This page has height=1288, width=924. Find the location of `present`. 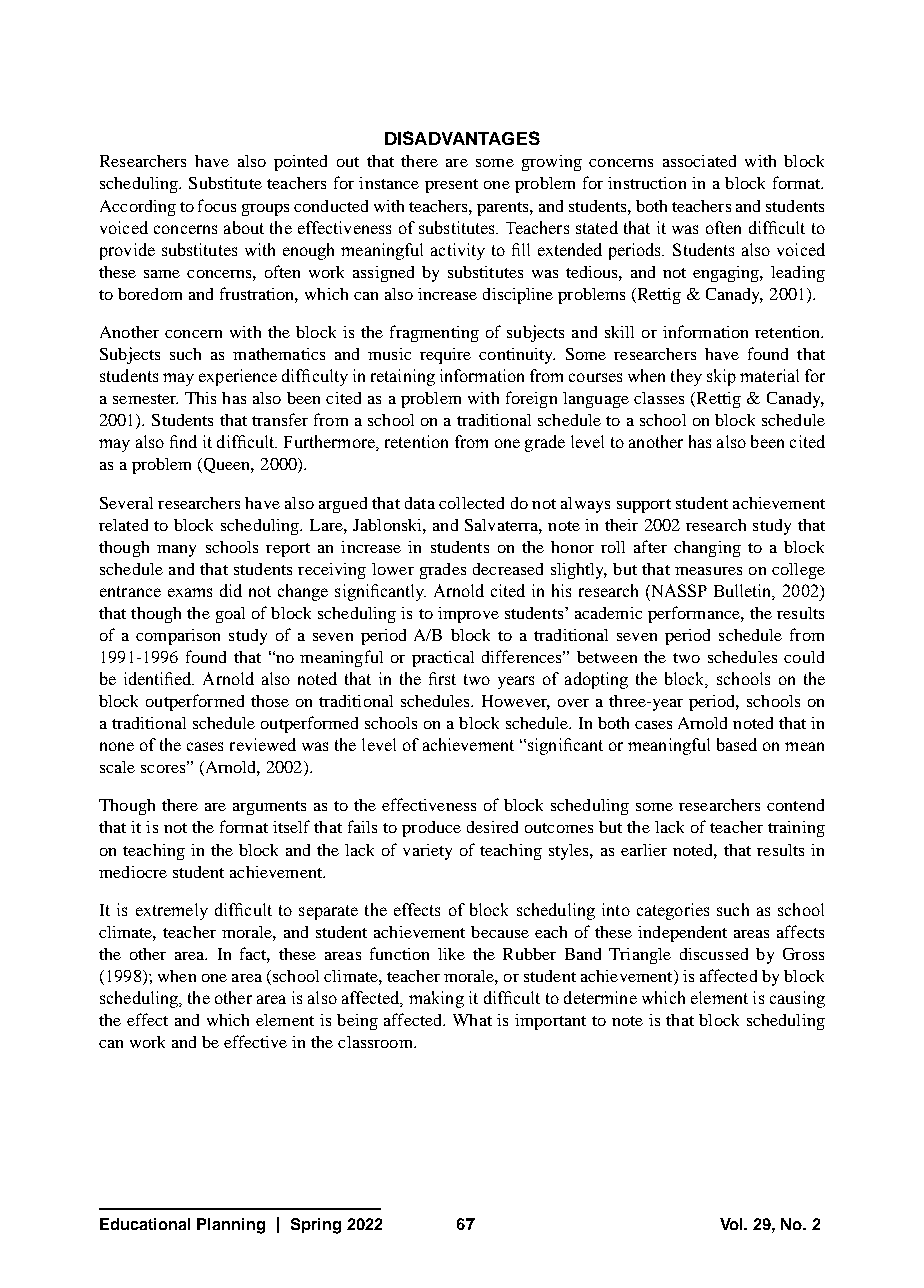

present is located at coordinates (451, 186).
